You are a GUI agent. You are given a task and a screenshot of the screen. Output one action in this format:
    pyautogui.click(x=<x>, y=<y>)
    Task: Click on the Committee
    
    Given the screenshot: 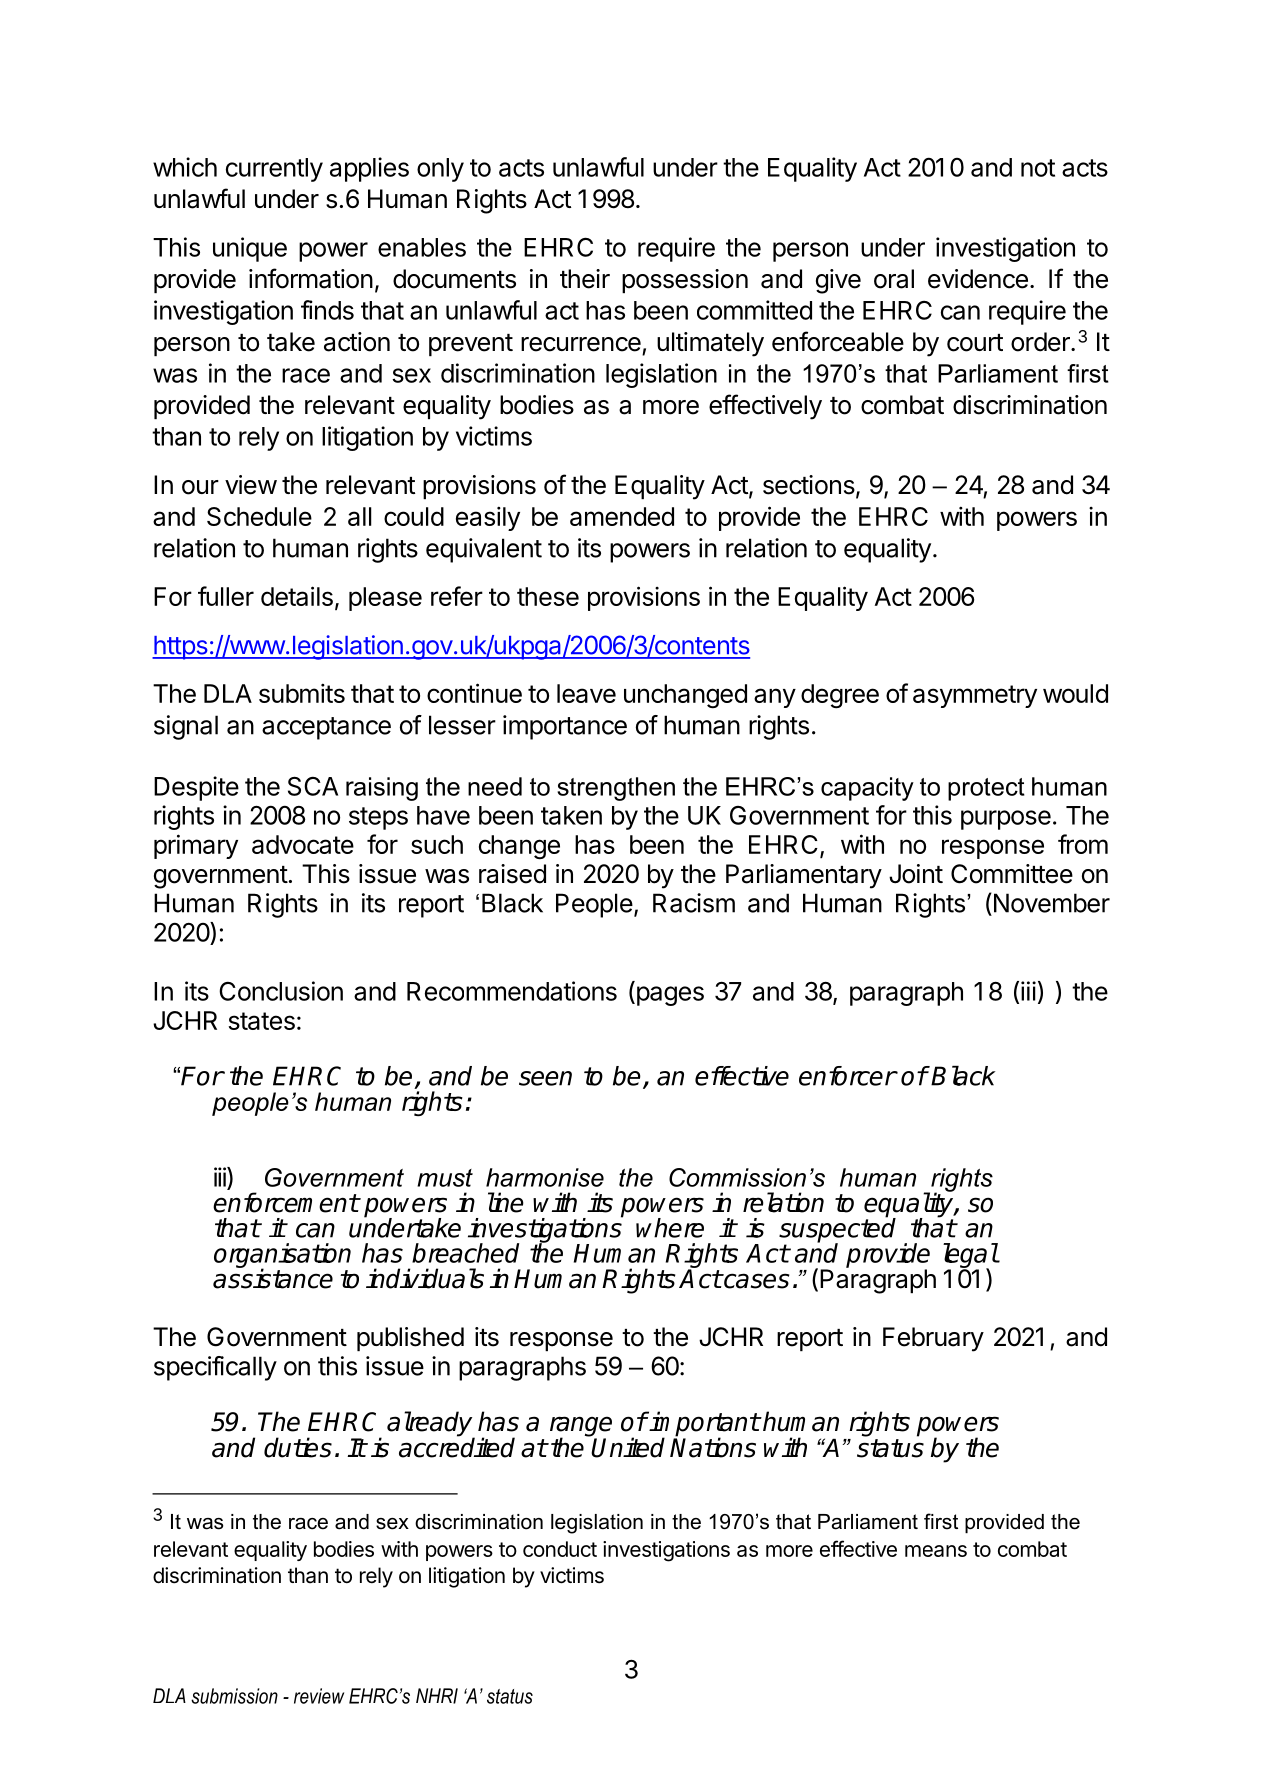 What is the action you would take?
    pyautogui.click(x=1012, y=874)
